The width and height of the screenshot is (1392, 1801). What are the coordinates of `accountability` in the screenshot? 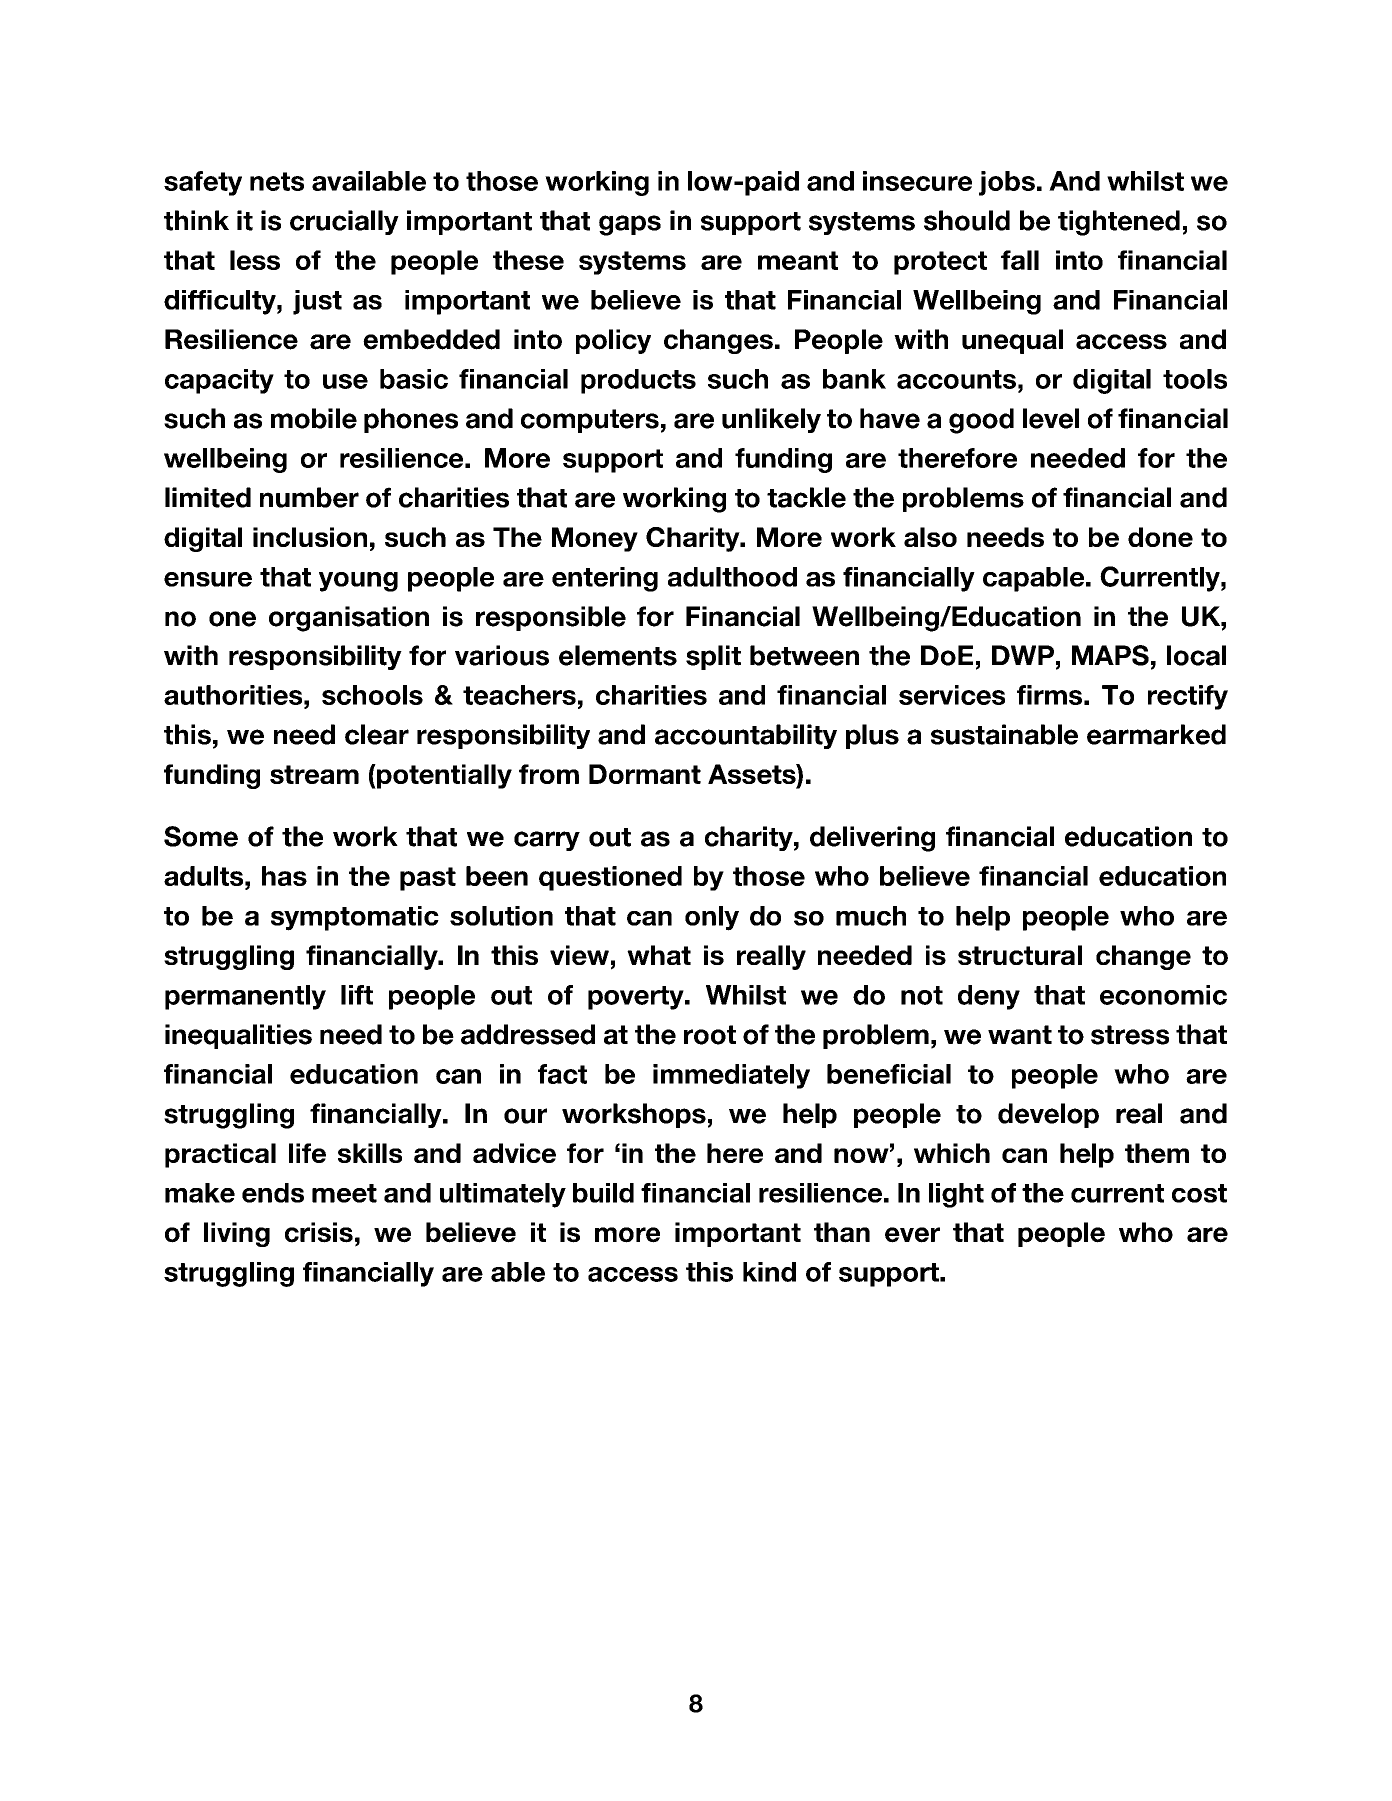 It's located at (746, 736).
